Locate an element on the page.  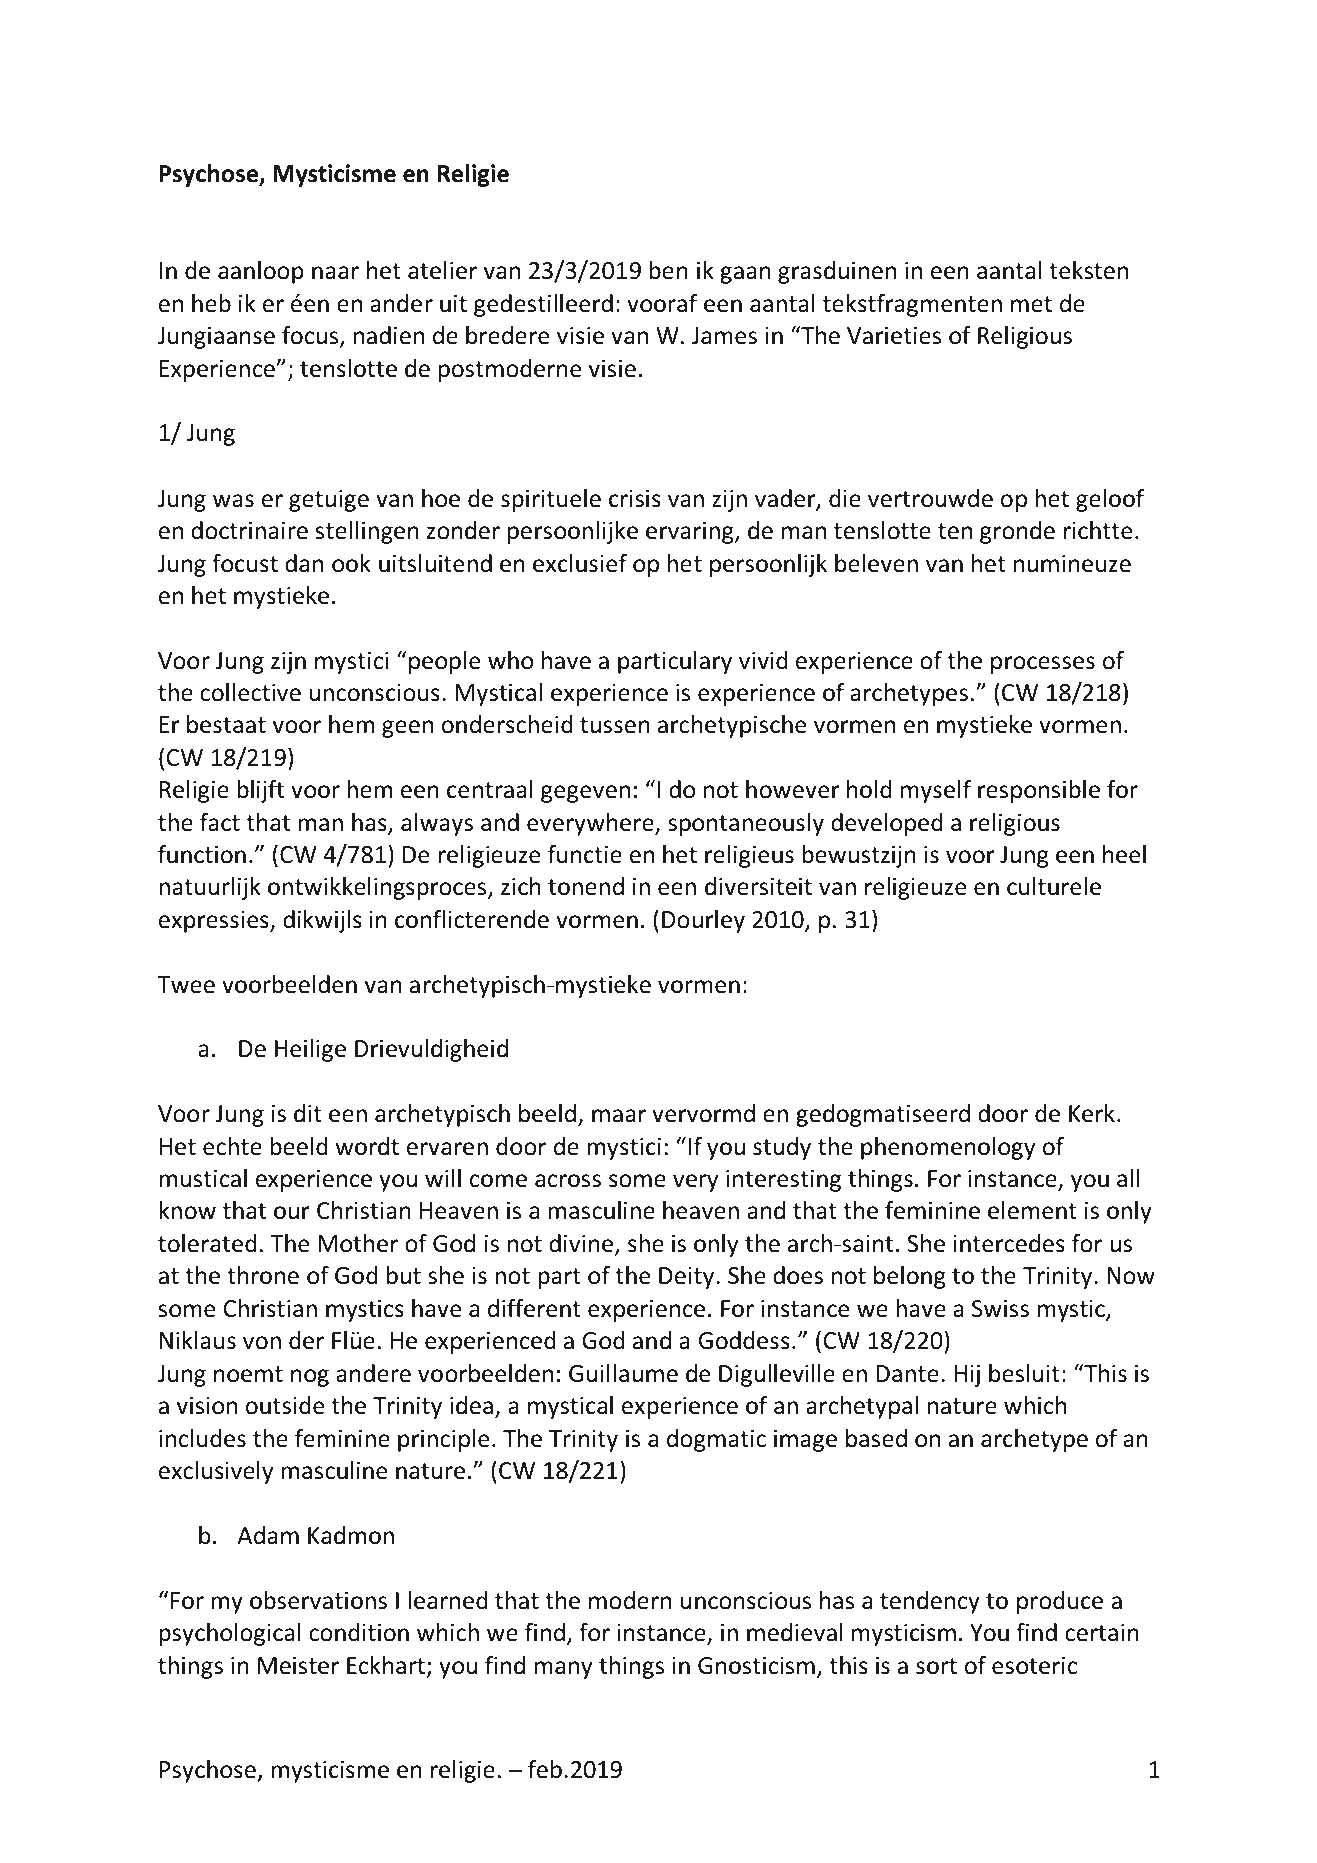
many is located at coordinates (564, 1670).
